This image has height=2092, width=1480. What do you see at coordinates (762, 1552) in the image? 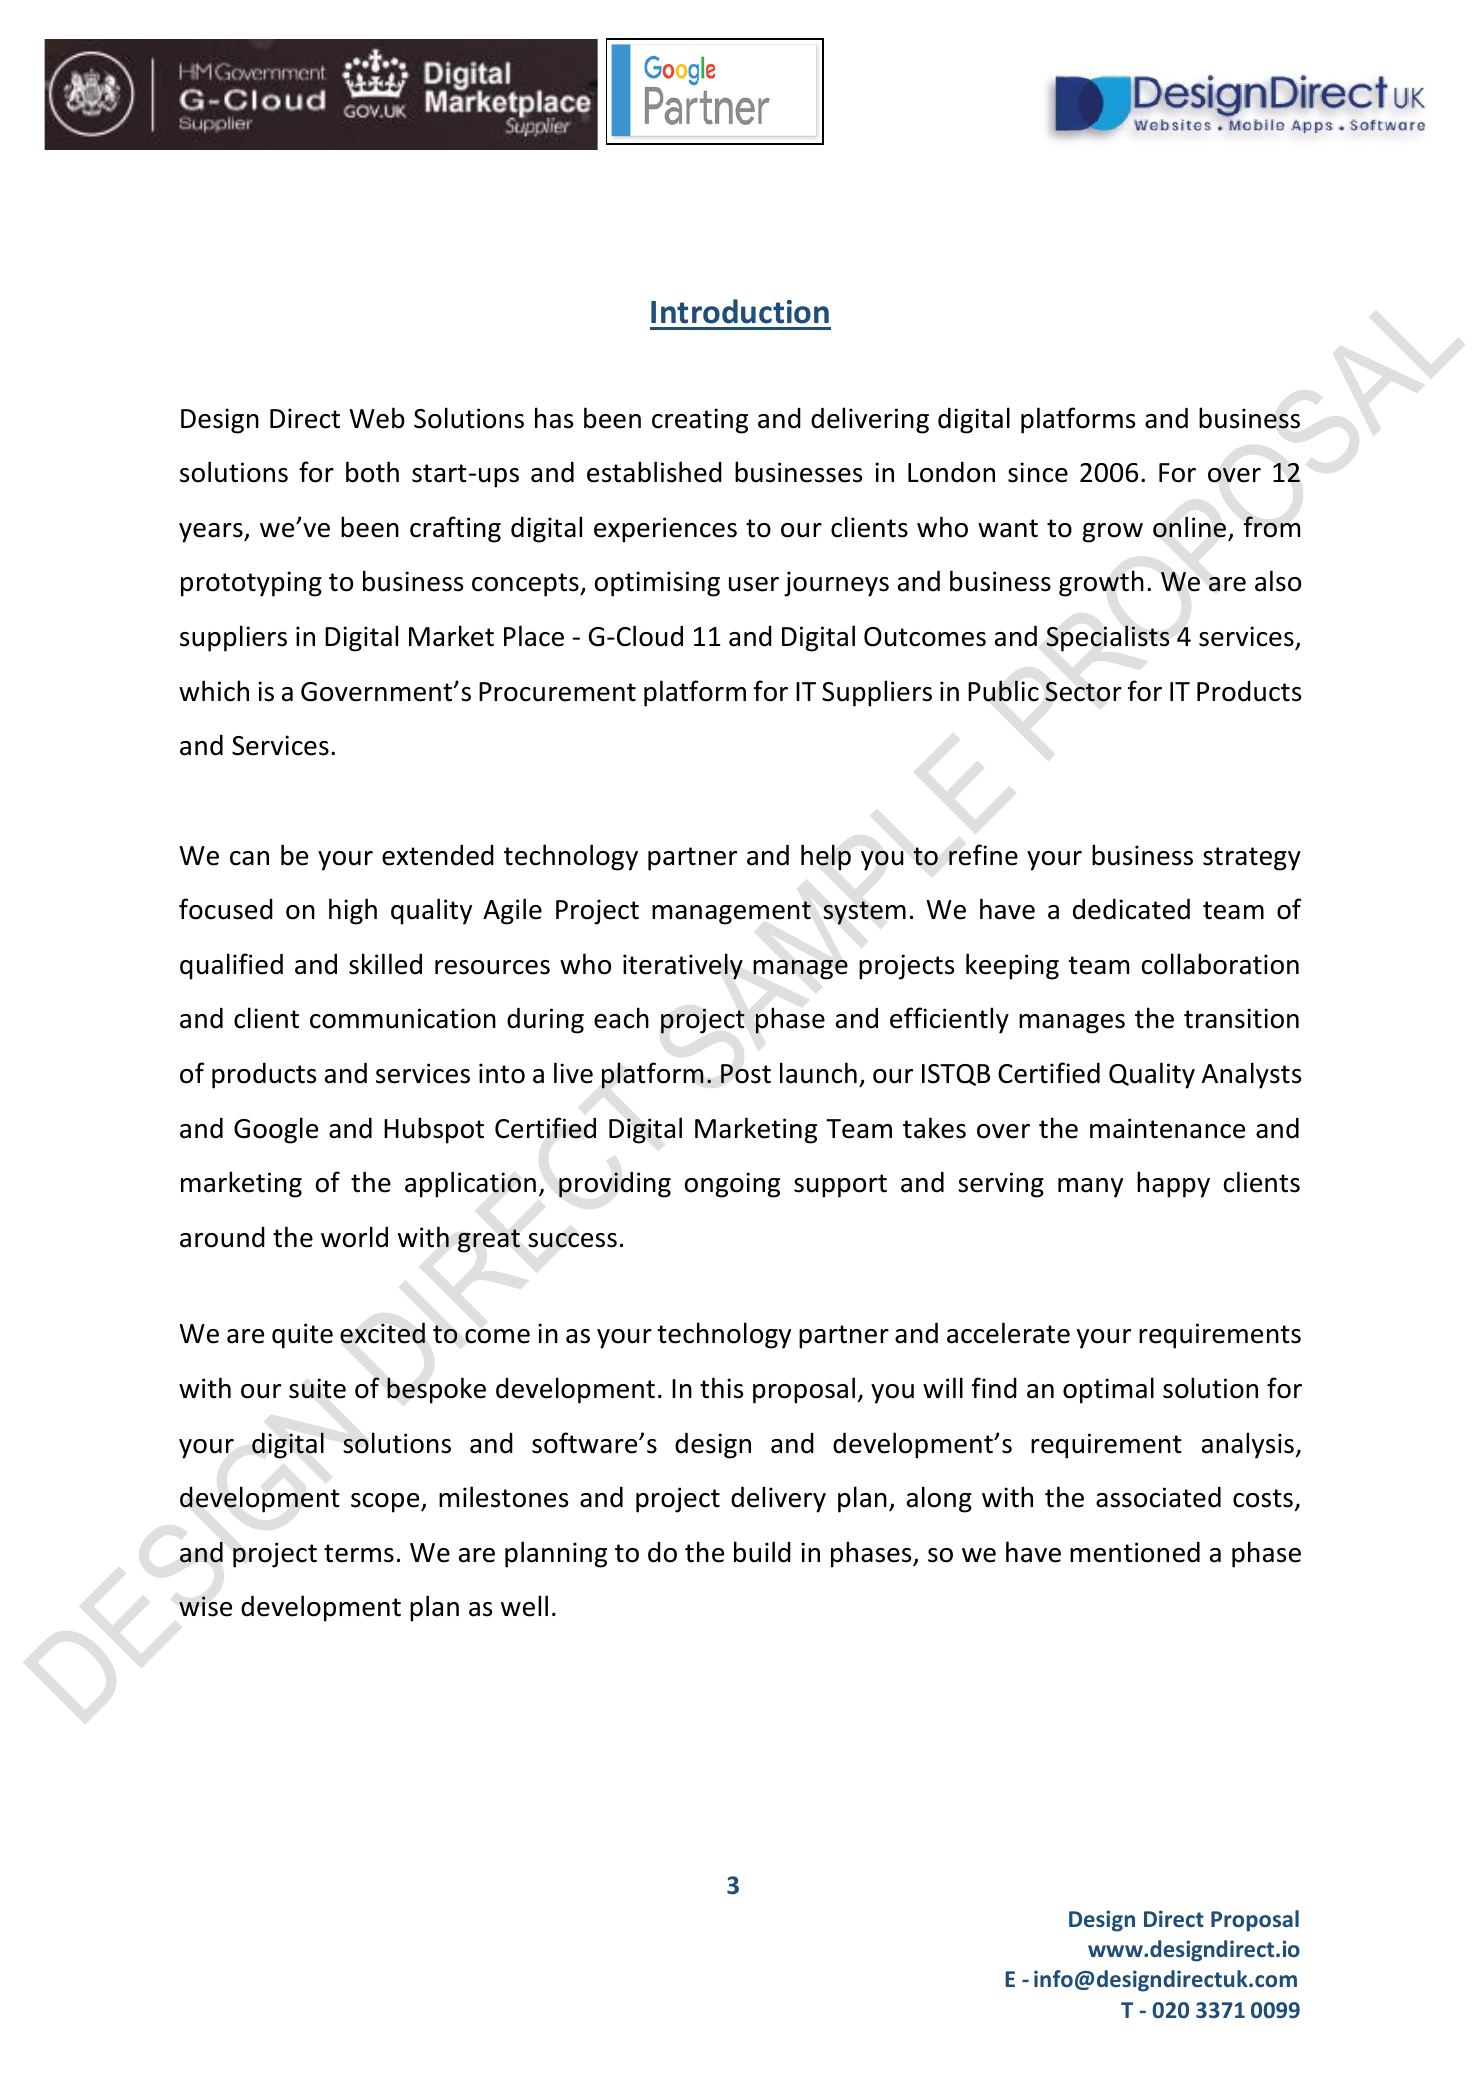
I see `build` at bounding box center [762, 1552].
